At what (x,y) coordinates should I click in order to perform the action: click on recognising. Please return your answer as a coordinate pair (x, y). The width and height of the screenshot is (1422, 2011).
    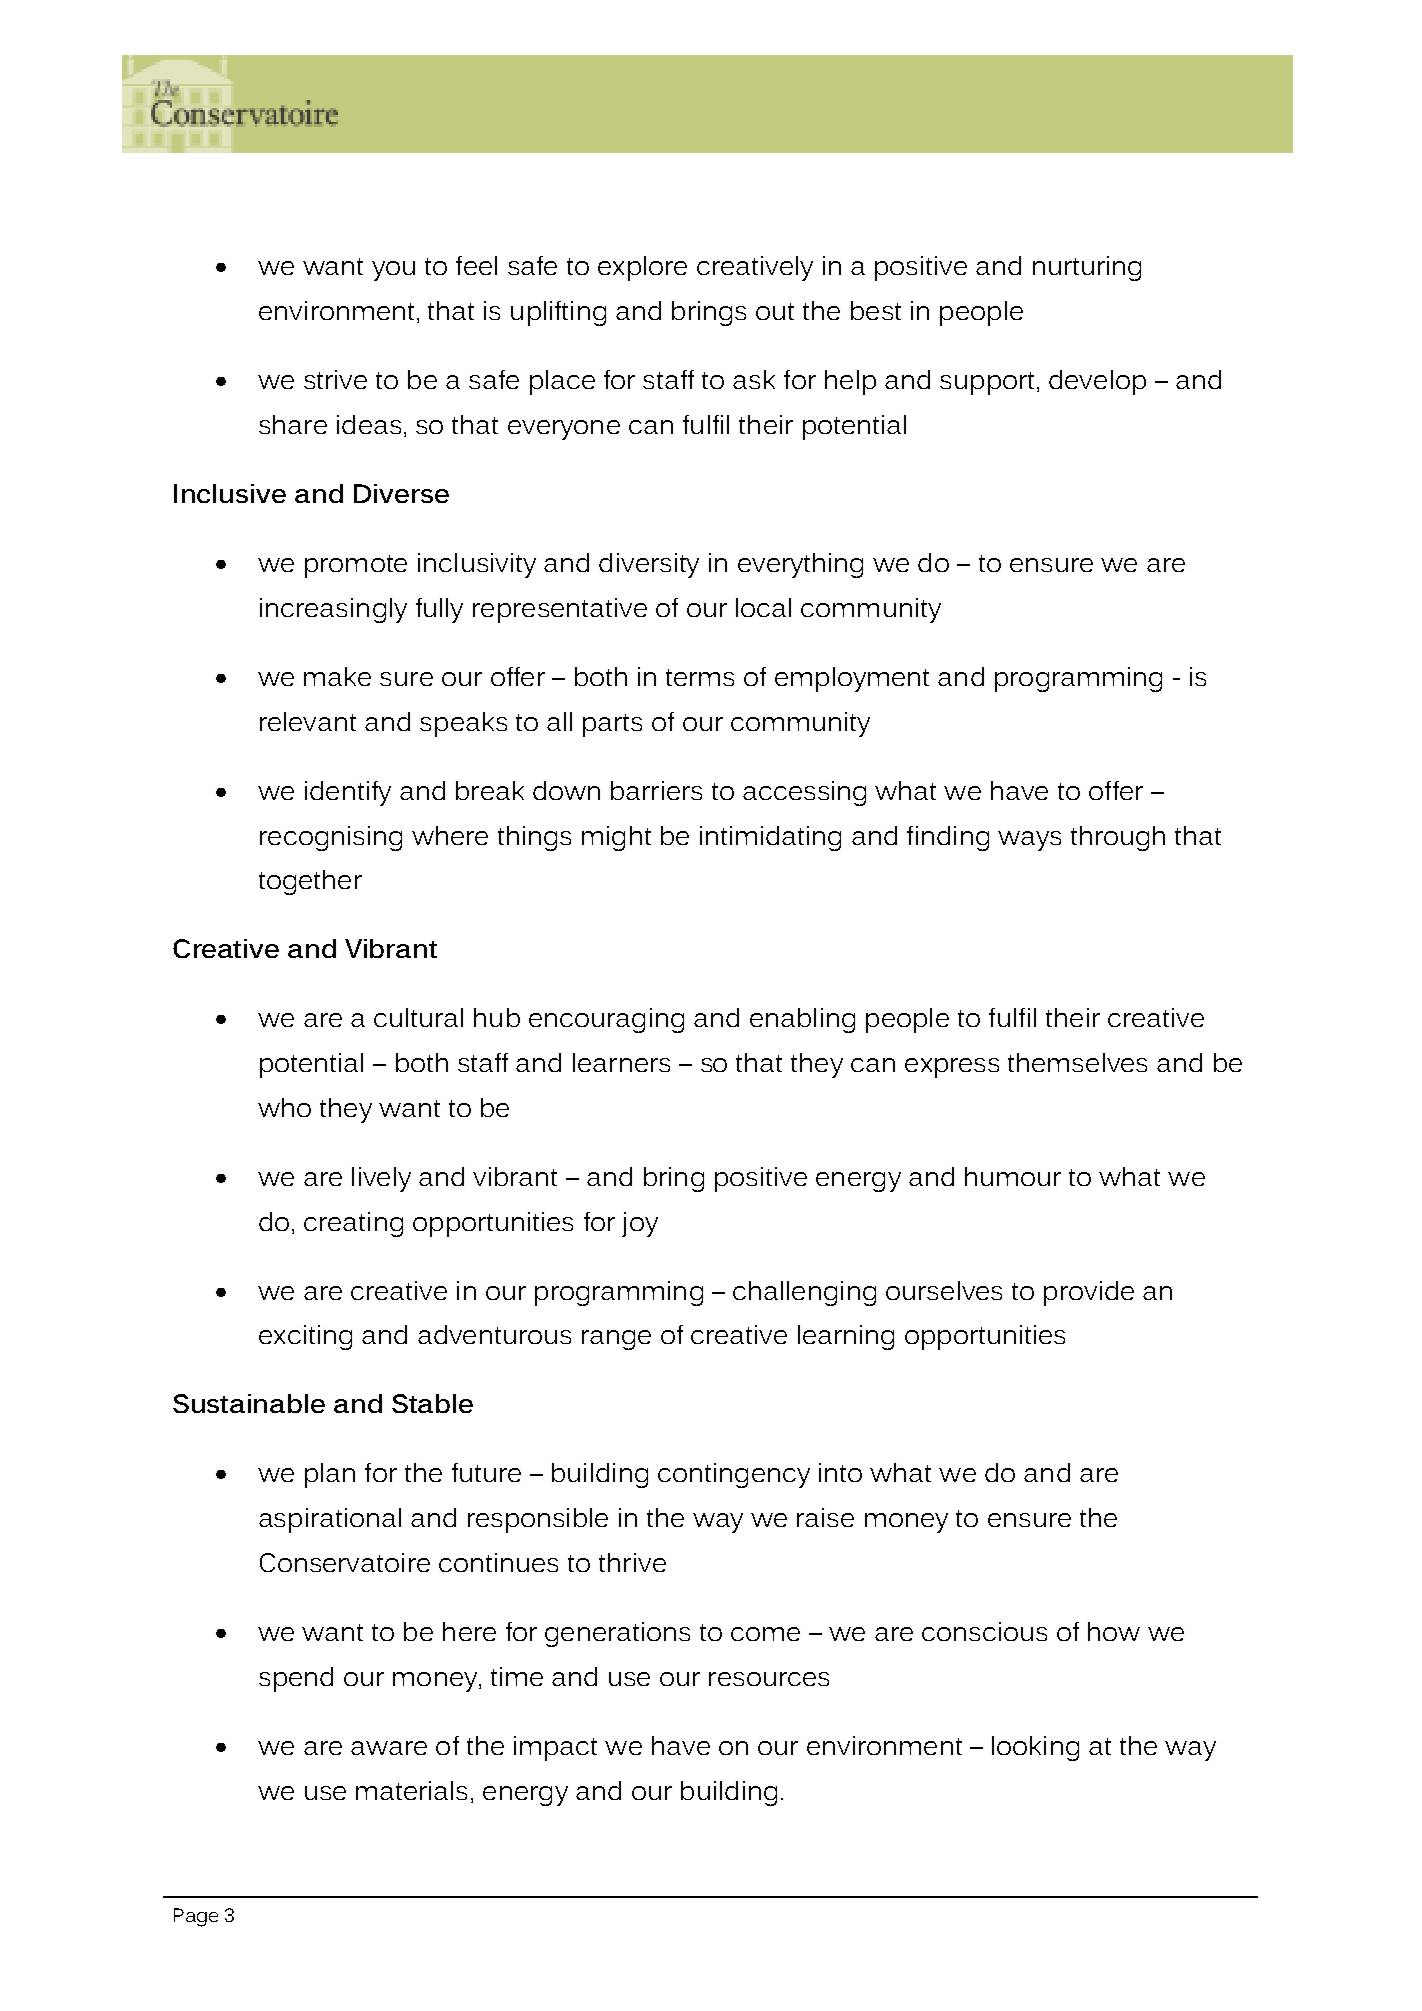
    Looking at the image, I should click on (331, 838).
